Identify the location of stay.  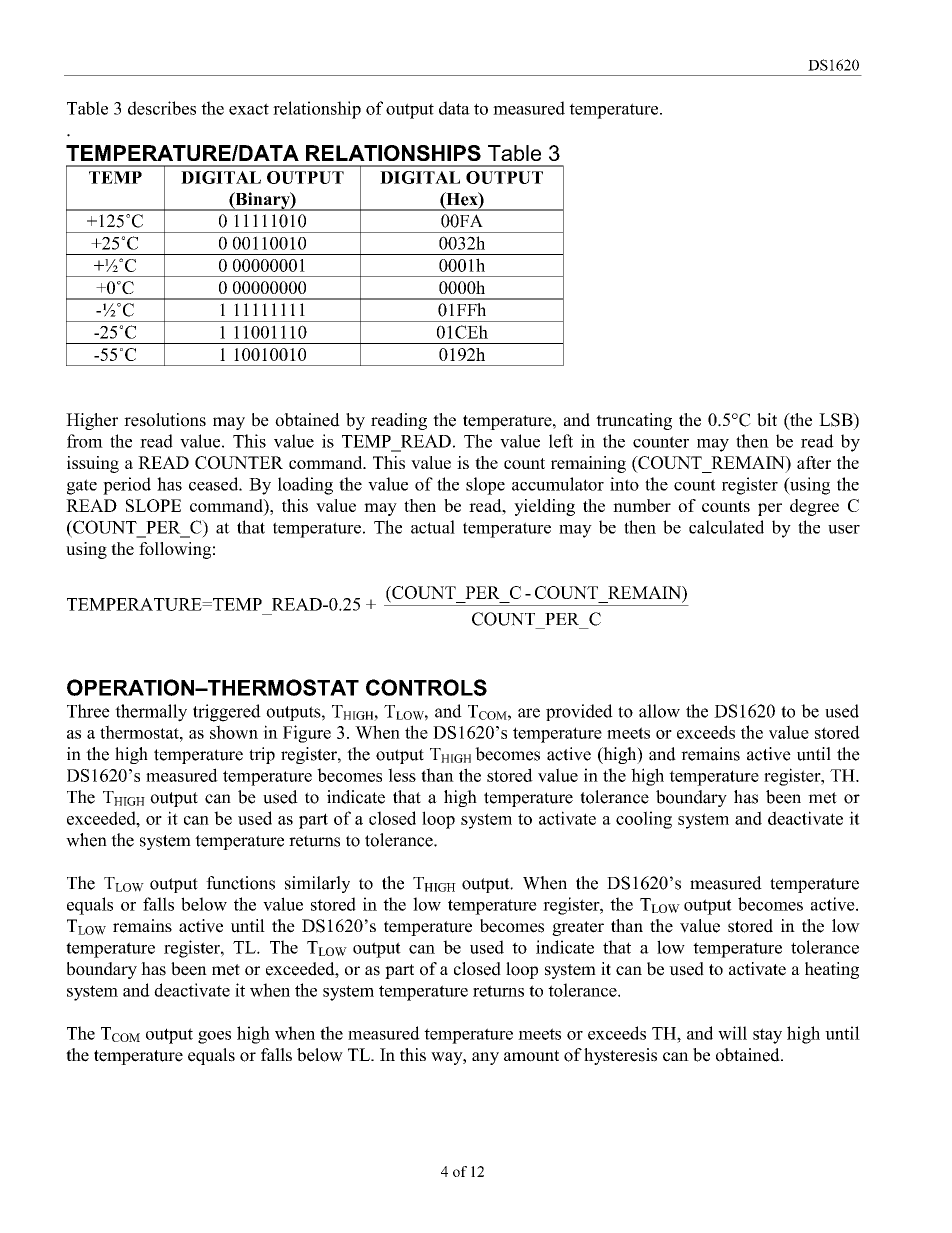
(767, 1036).
